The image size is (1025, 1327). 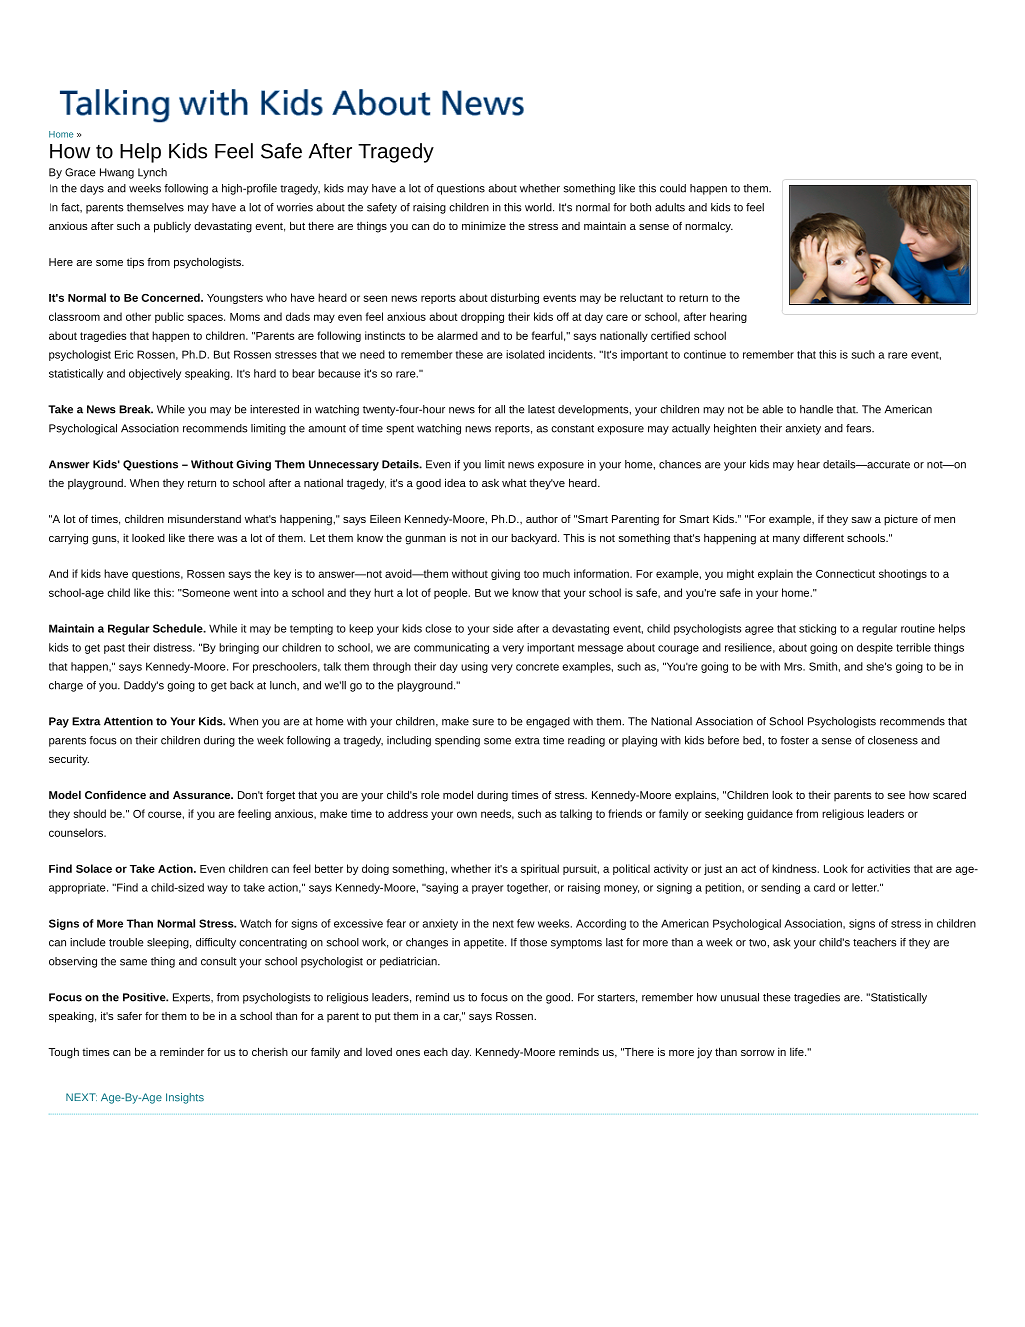 I want to click on side, so click(x=503, y=628).
